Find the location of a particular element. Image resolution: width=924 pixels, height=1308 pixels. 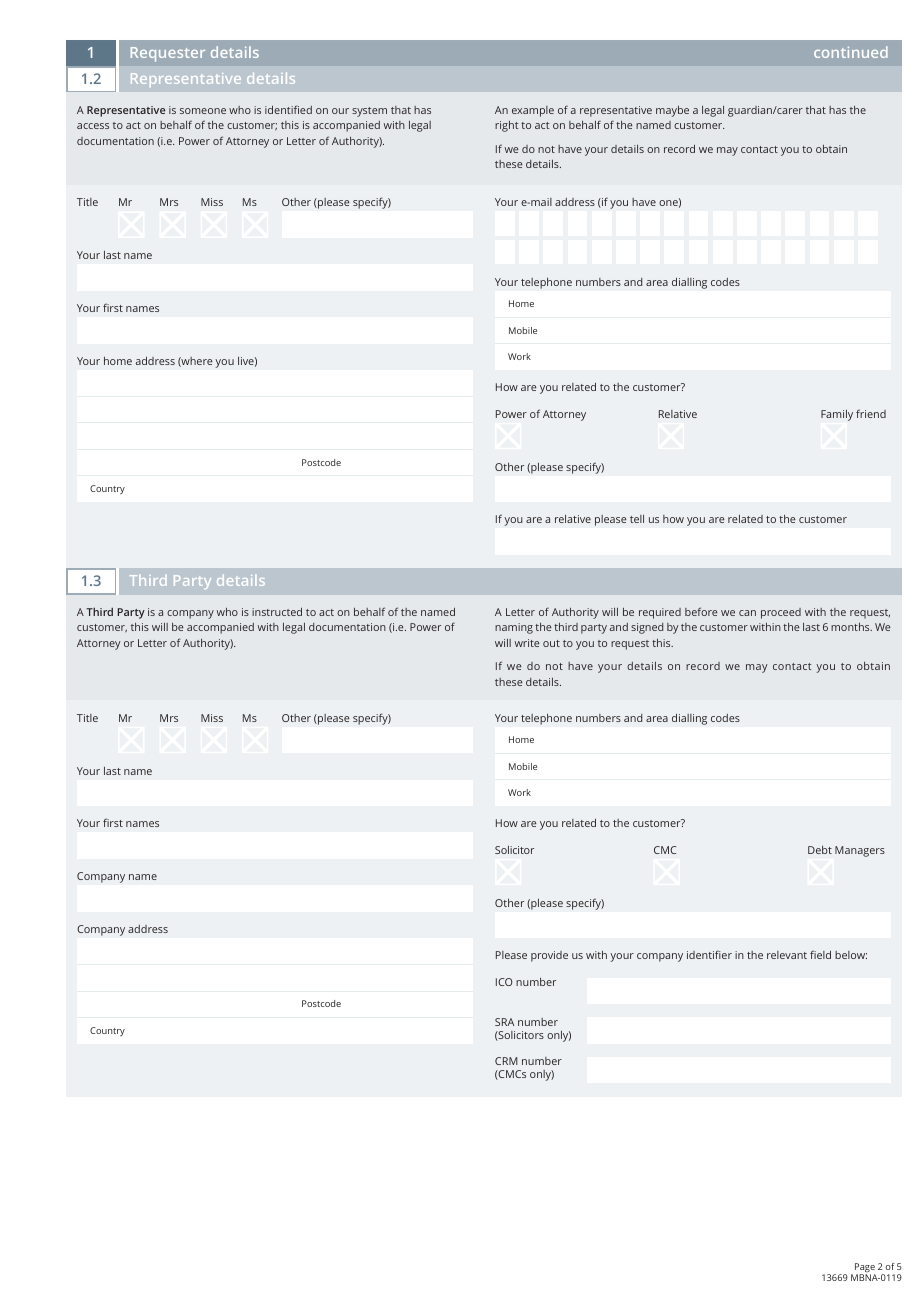

provide is located at coordinates (549, 956).
